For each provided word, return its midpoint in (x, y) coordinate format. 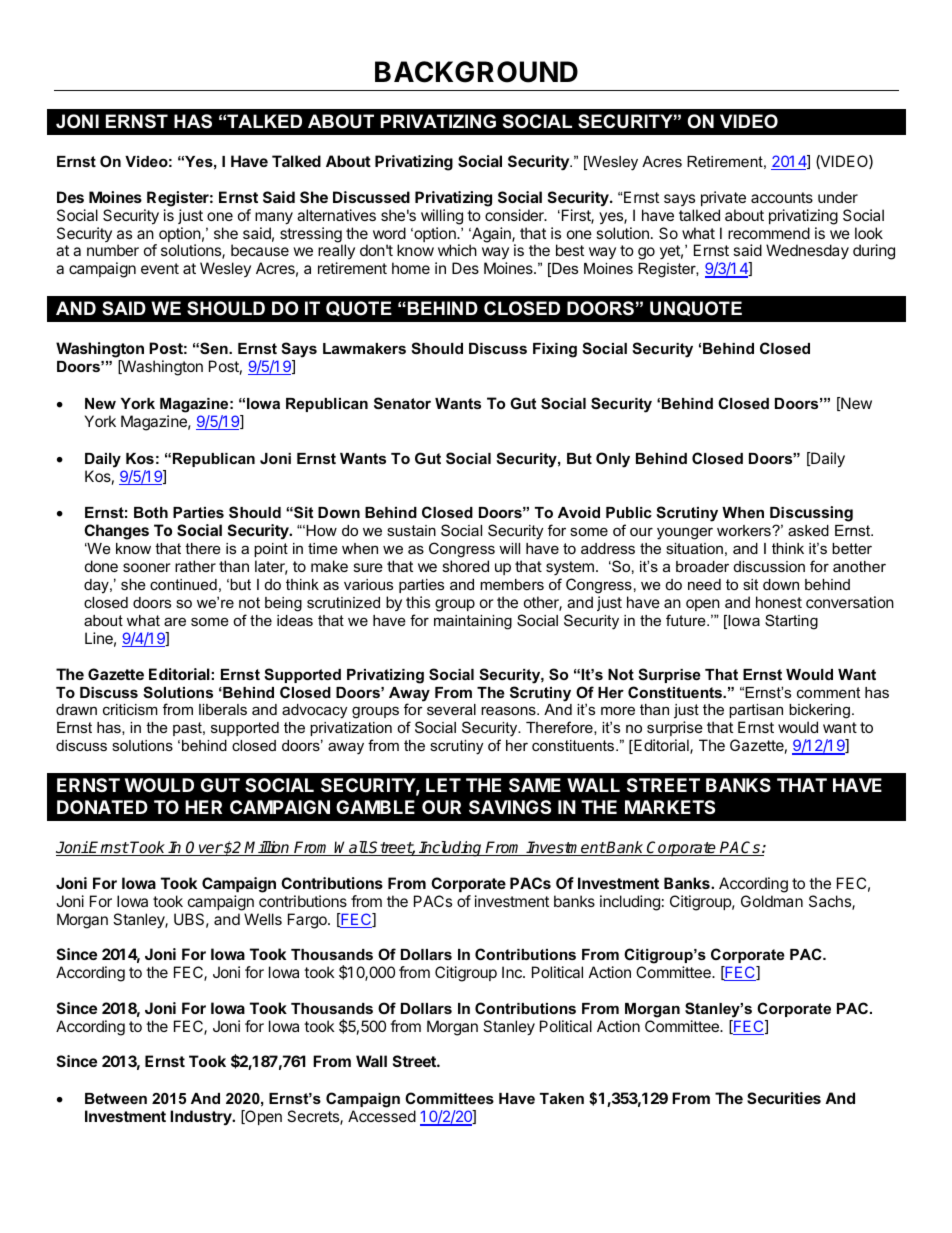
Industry (202, 1117)
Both (151, 512)
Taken (562, 1098)
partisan (756, 713)
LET (443, 785)
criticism (130, 709)
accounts (782, 197)
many (274, 218)
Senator (402, 403)
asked (808, 530)
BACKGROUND (476, 72)
